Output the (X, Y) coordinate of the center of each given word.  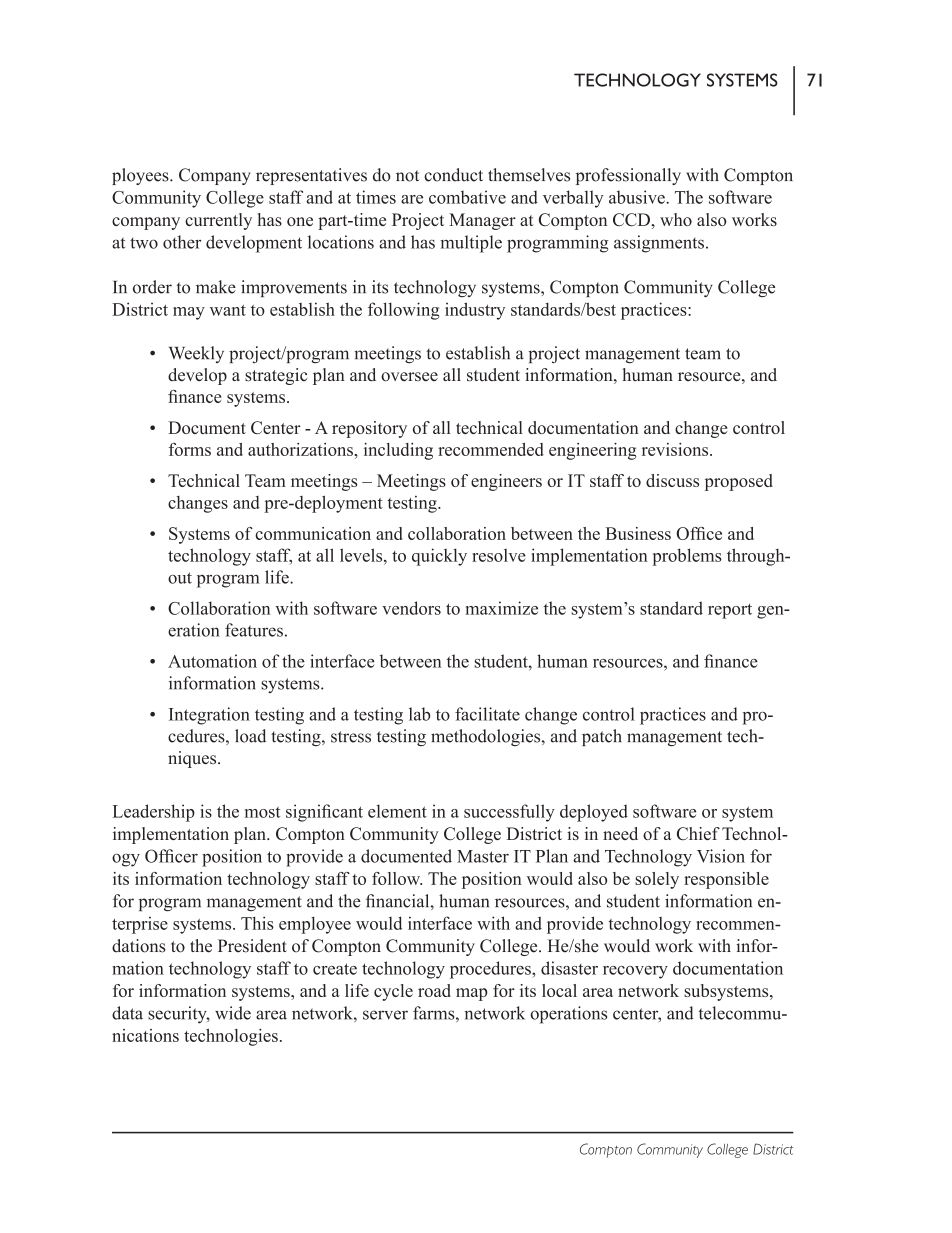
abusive (638, 197)
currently (218, 221)
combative (467, 197)
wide (233, 1013)
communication (313, 533)
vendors (411, 608)
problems (687, 557)
